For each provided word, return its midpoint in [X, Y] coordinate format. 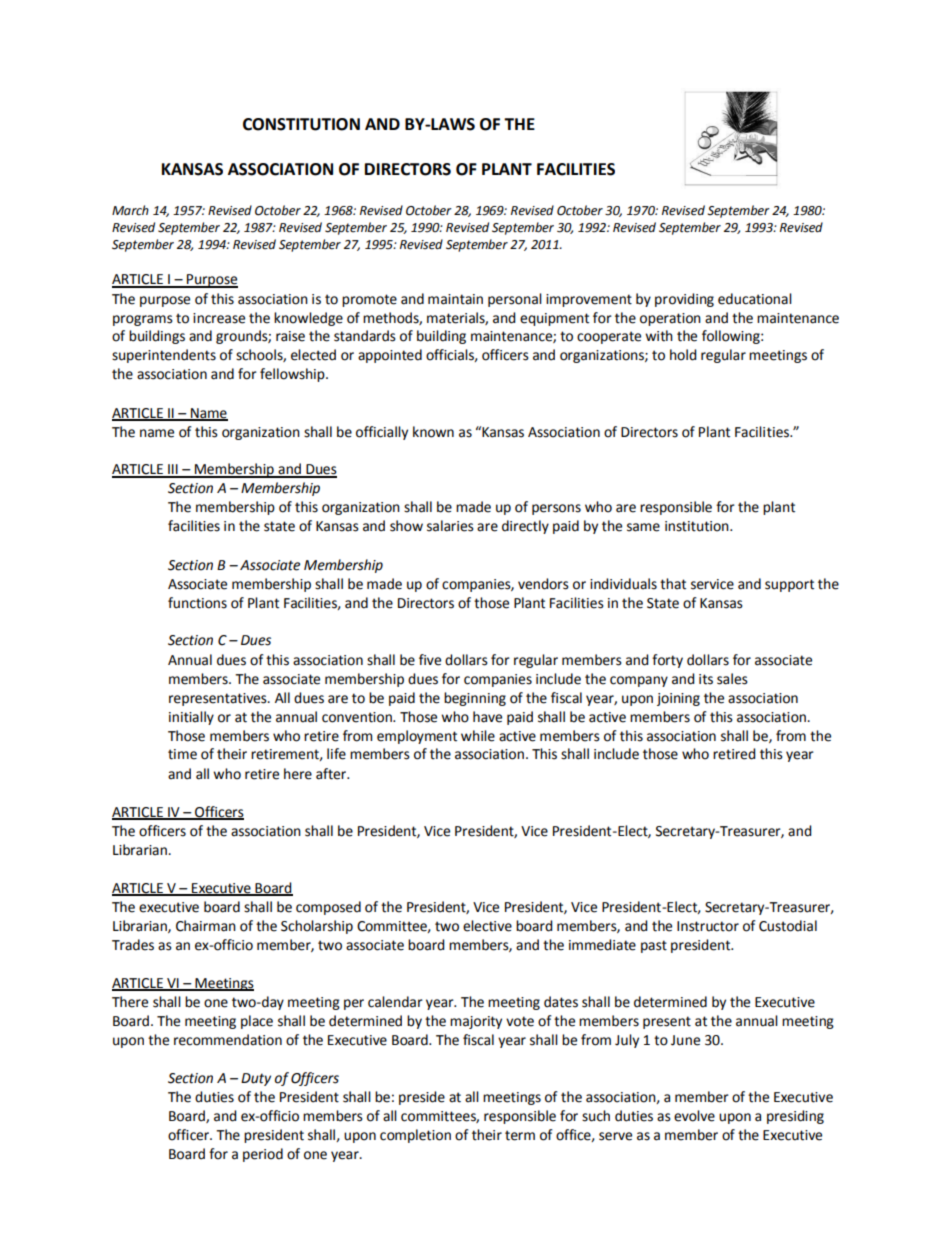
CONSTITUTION [301, 124]
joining [678, 699]
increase [219, 318]
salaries [450, 526]
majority [476, 1022]
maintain [455, 299]
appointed [390, 356]
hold [683, 355]
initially [191, 718]
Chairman [206, 926]
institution [698, 526]
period [263, 1155]
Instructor [708, 926]
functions [197, 603]
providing [684, 300]
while [478, 736]
